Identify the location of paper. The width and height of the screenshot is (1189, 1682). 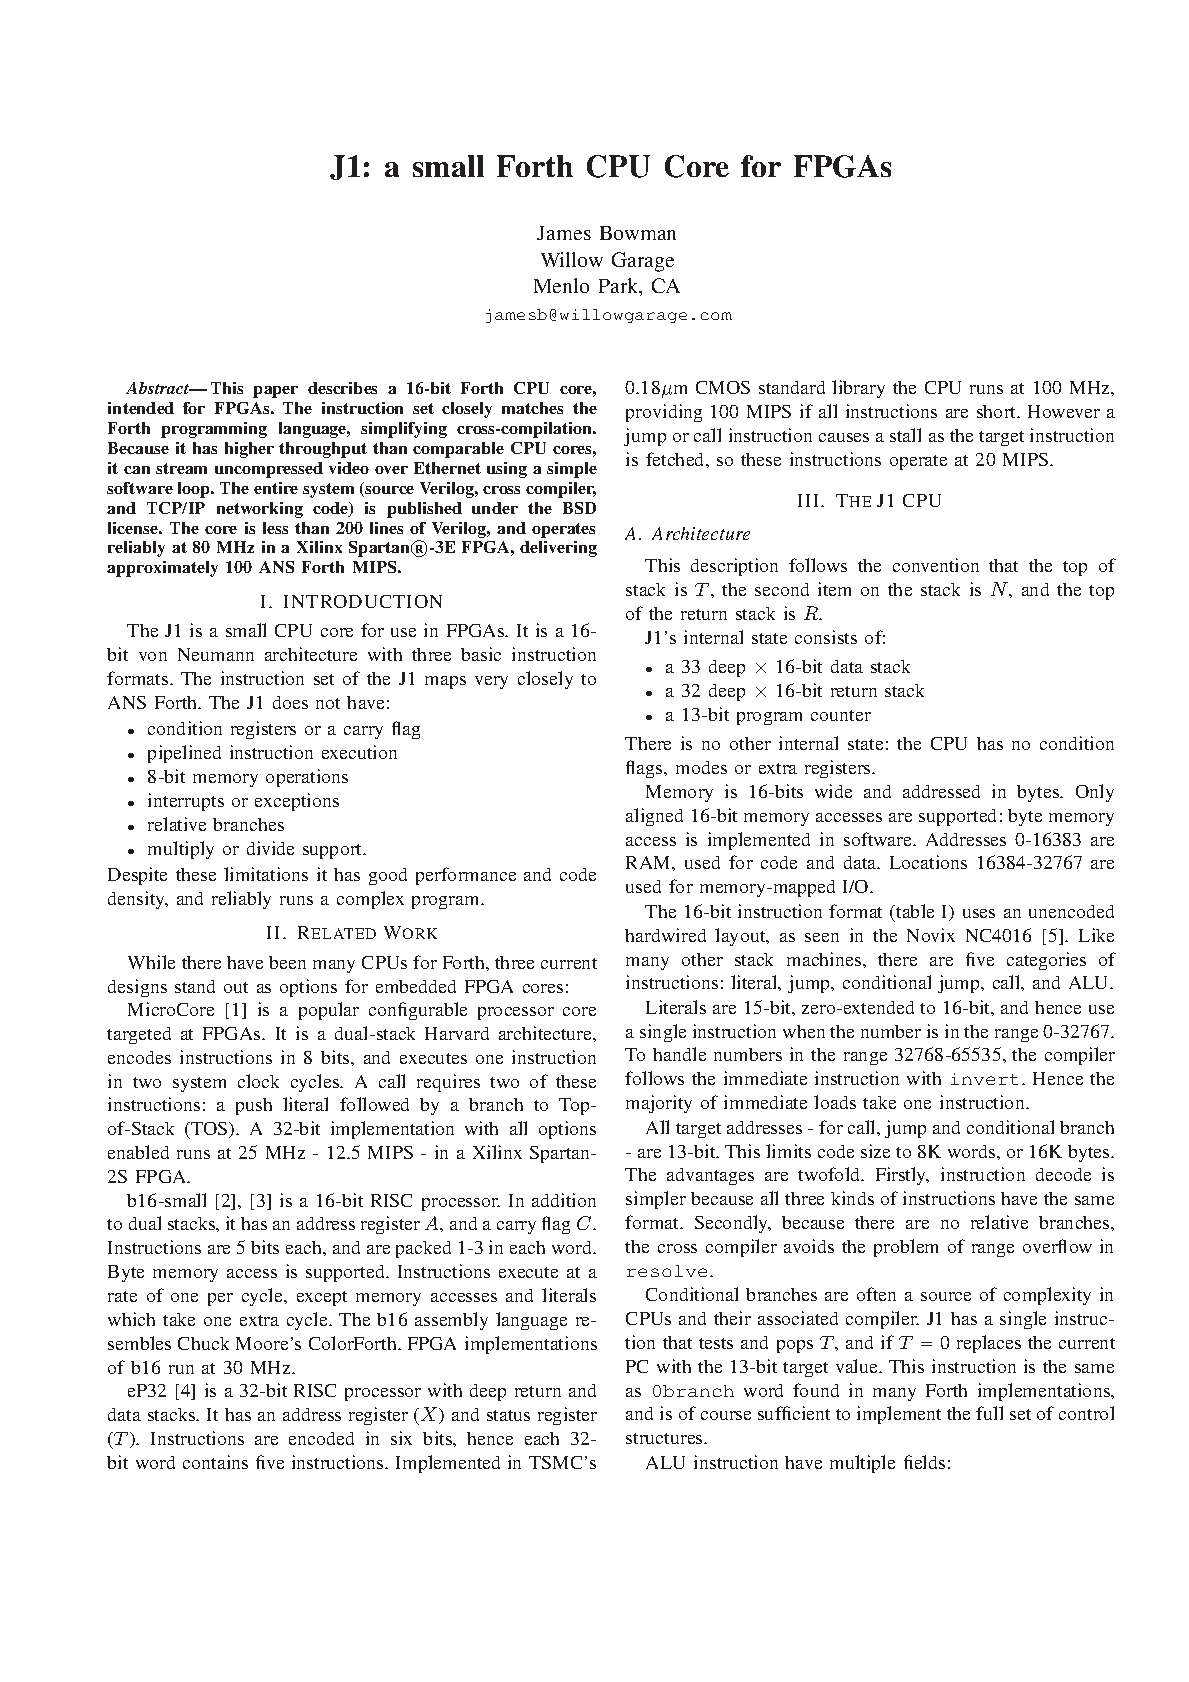
(275, 392).
